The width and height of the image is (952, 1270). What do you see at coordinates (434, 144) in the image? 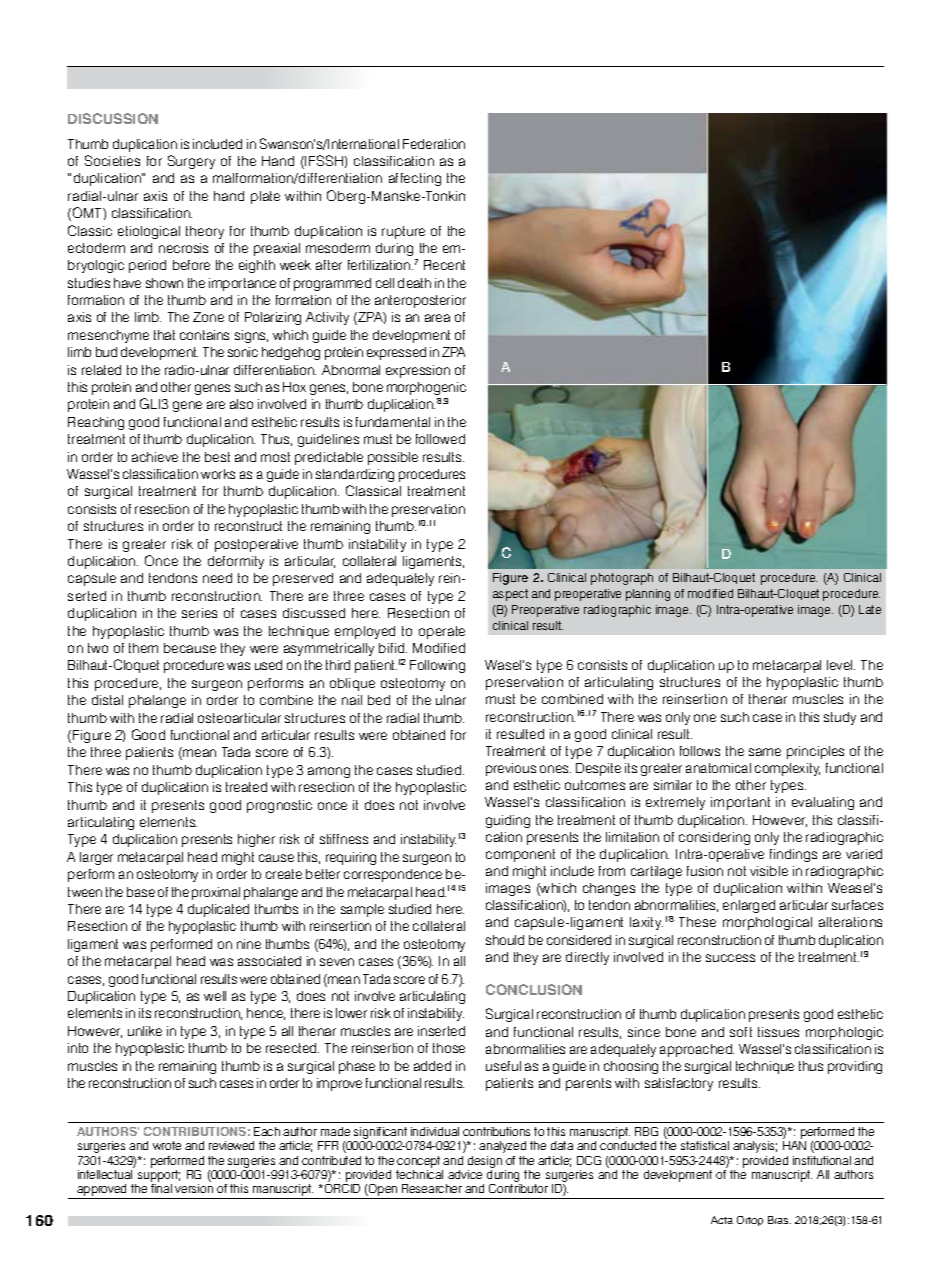
I see `Federation` at bounding box center [434, 144].
